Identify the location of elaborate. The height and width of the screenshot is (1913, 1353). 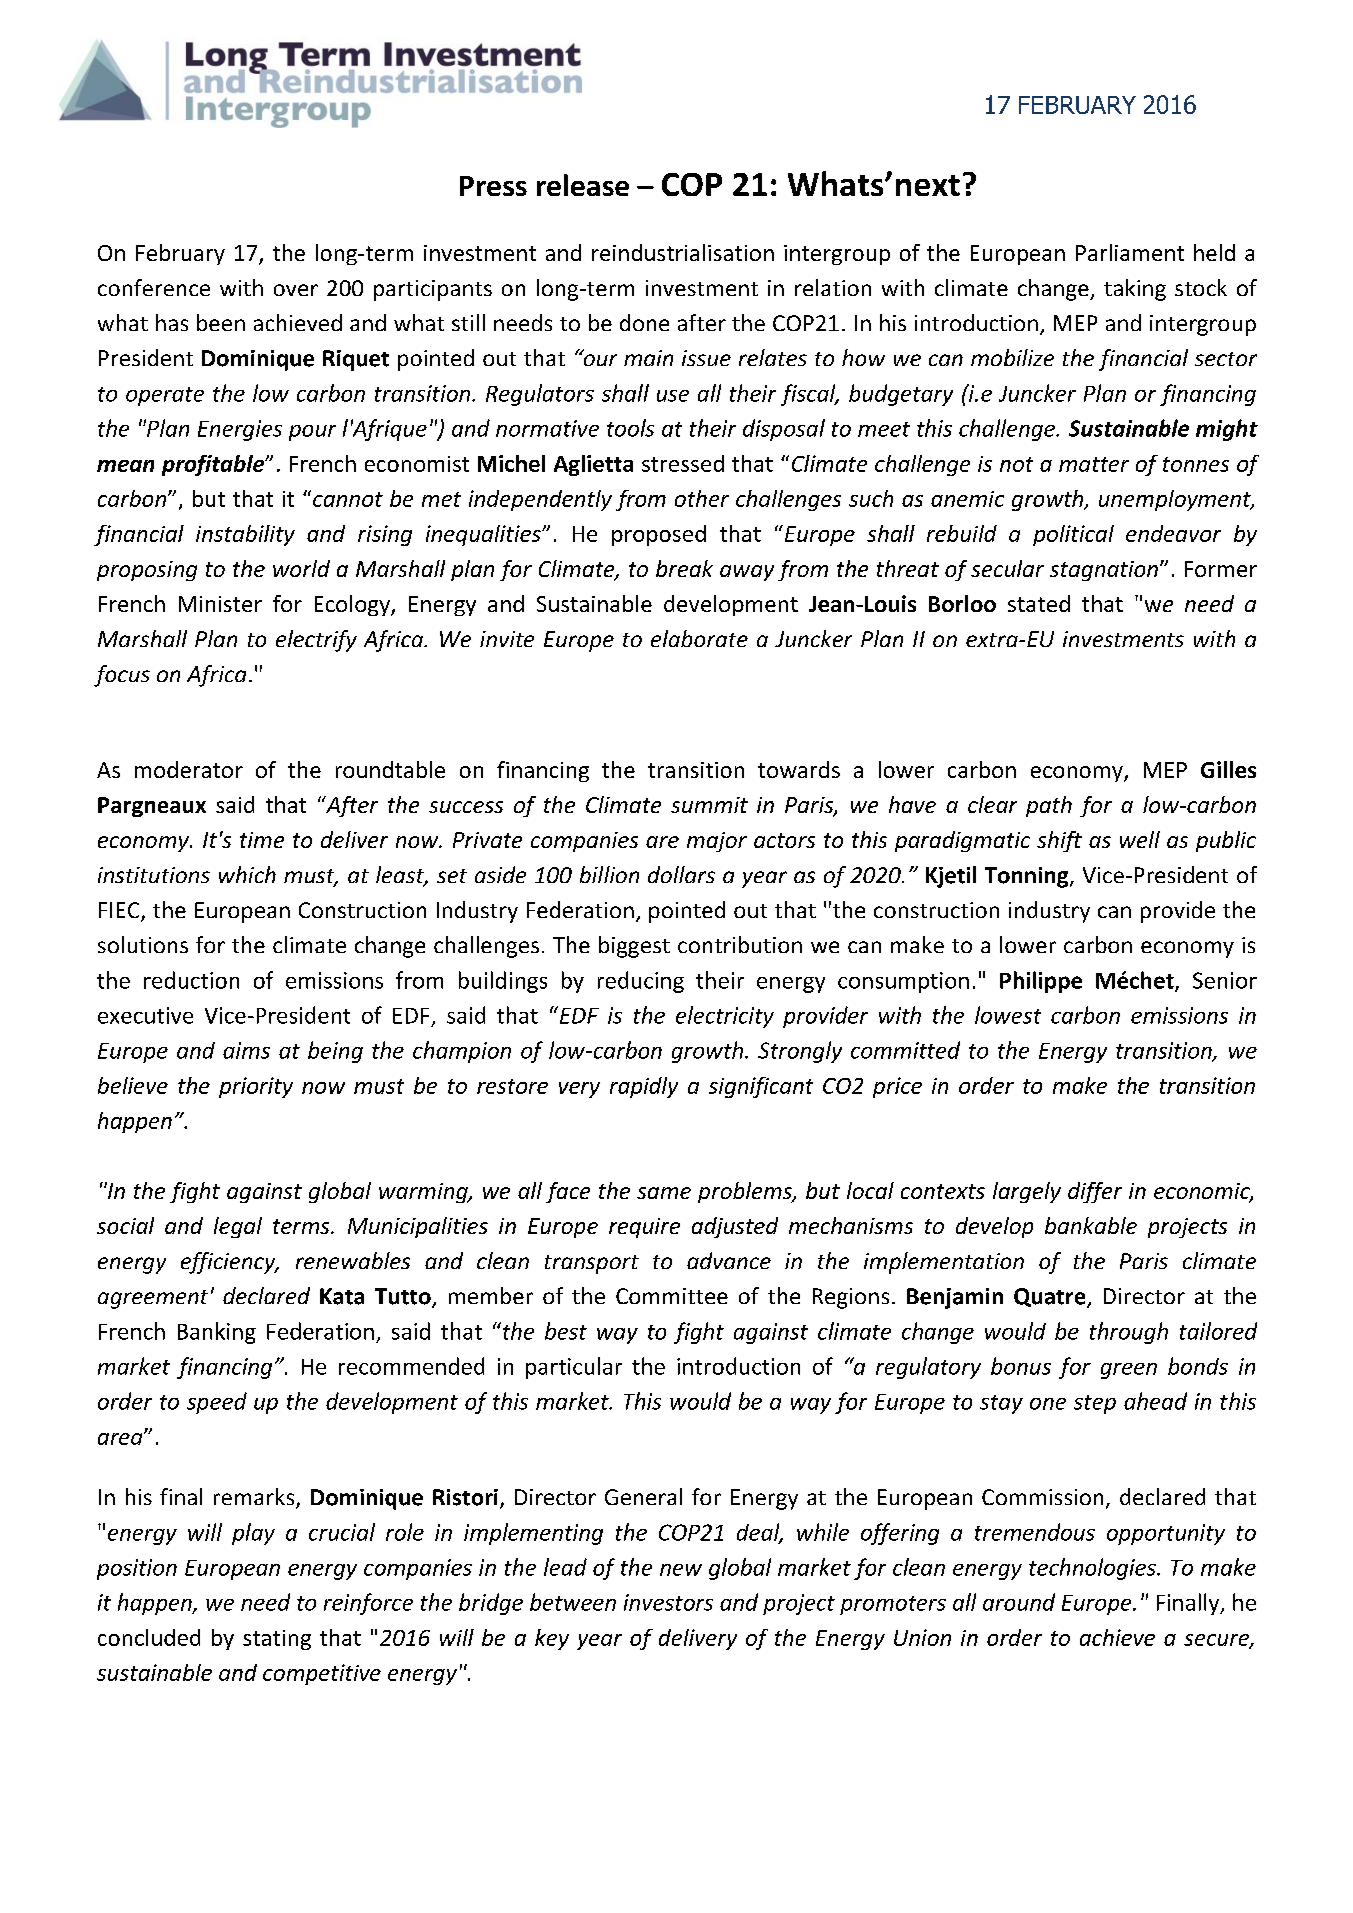
(699, 638).
